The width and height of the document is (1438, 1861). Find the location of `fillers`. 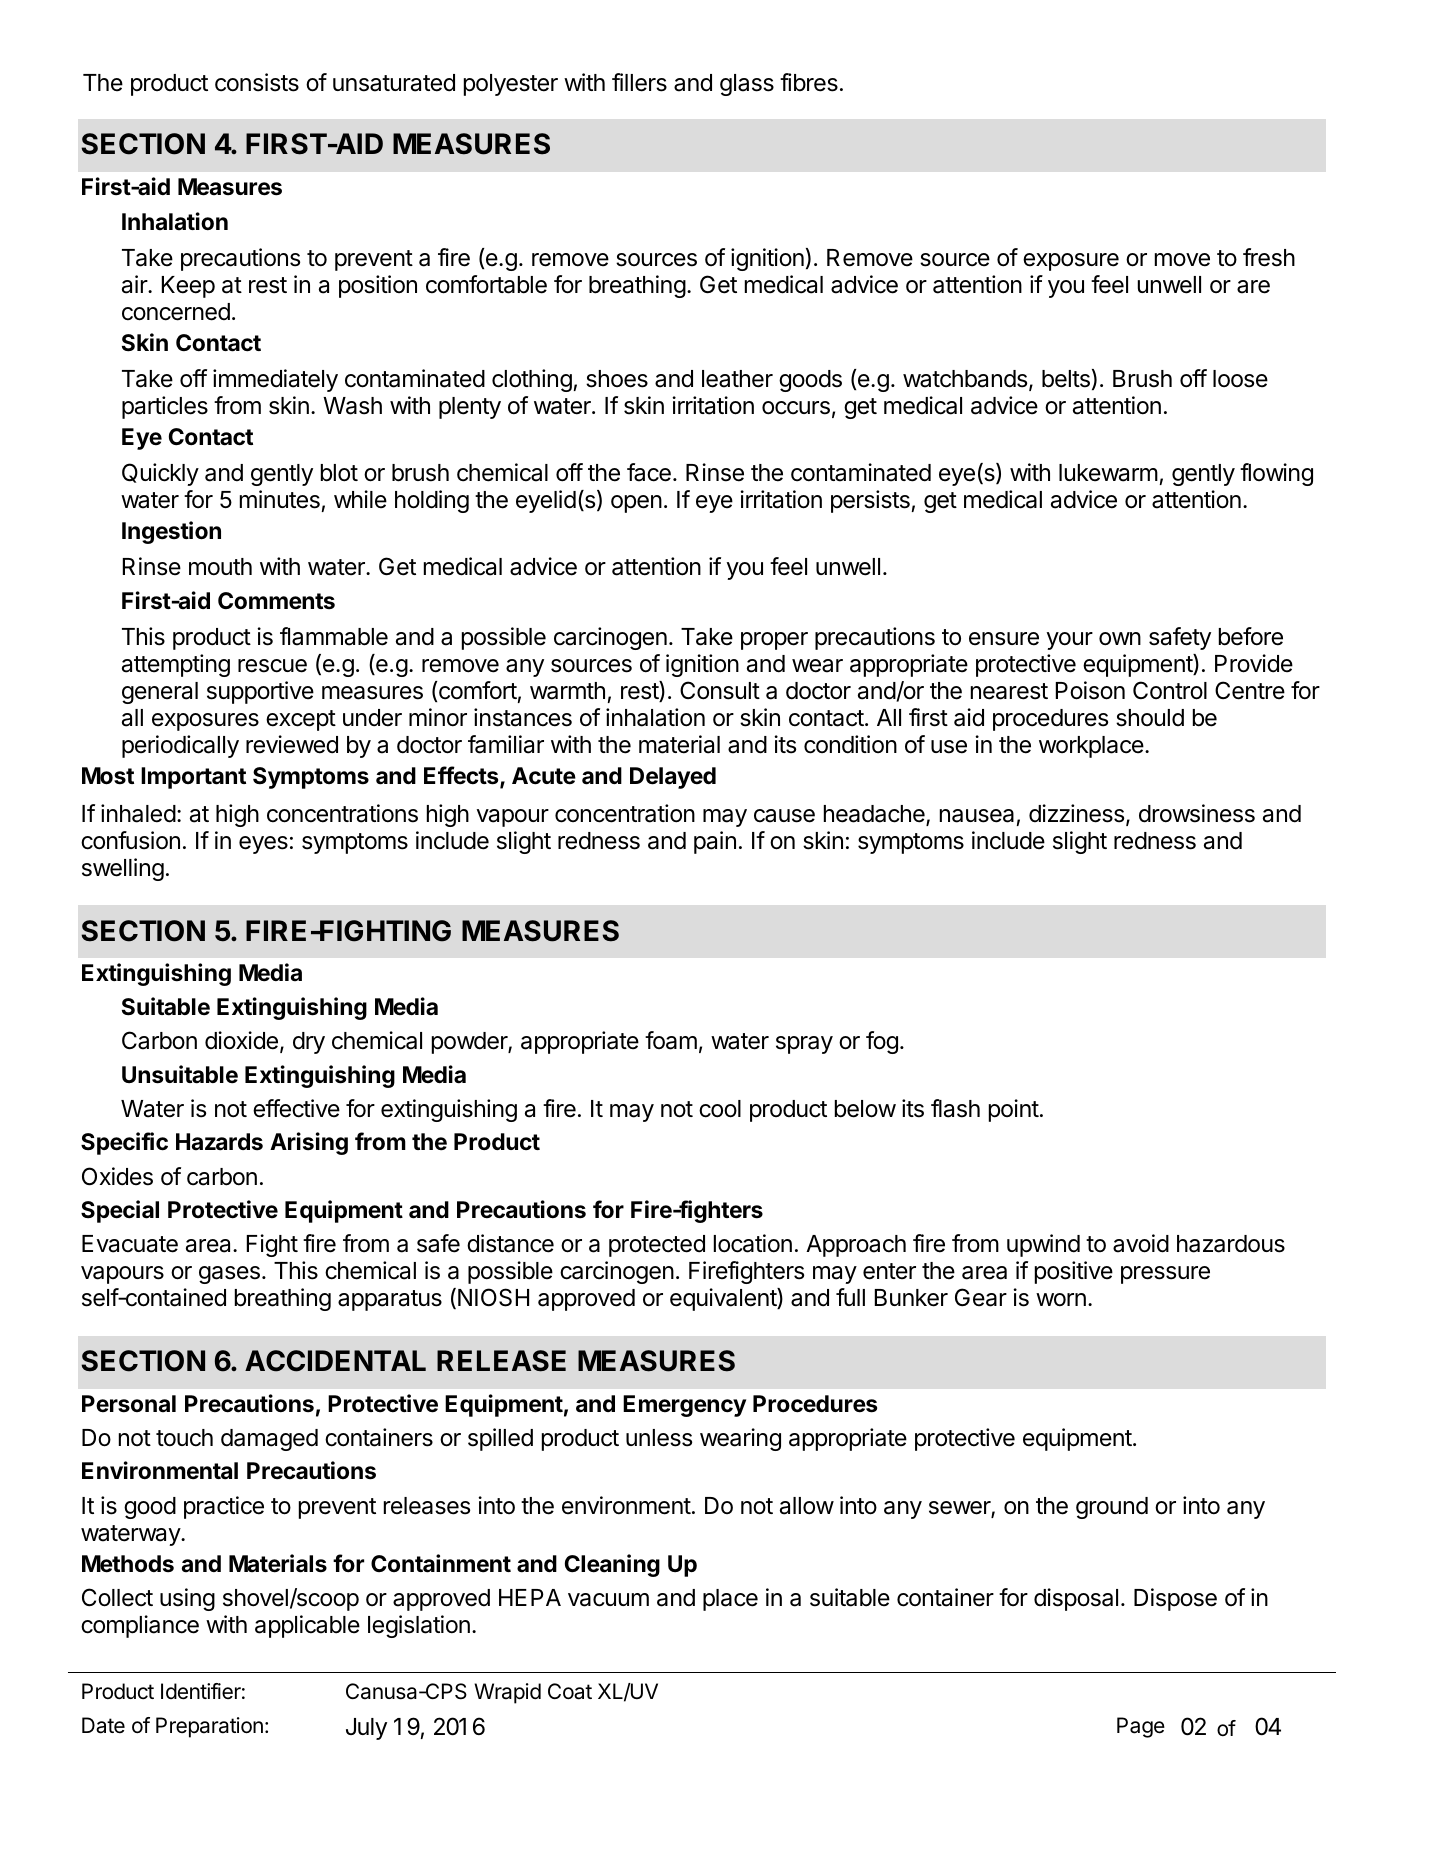

fillers is located at coordinates (639, 82).
